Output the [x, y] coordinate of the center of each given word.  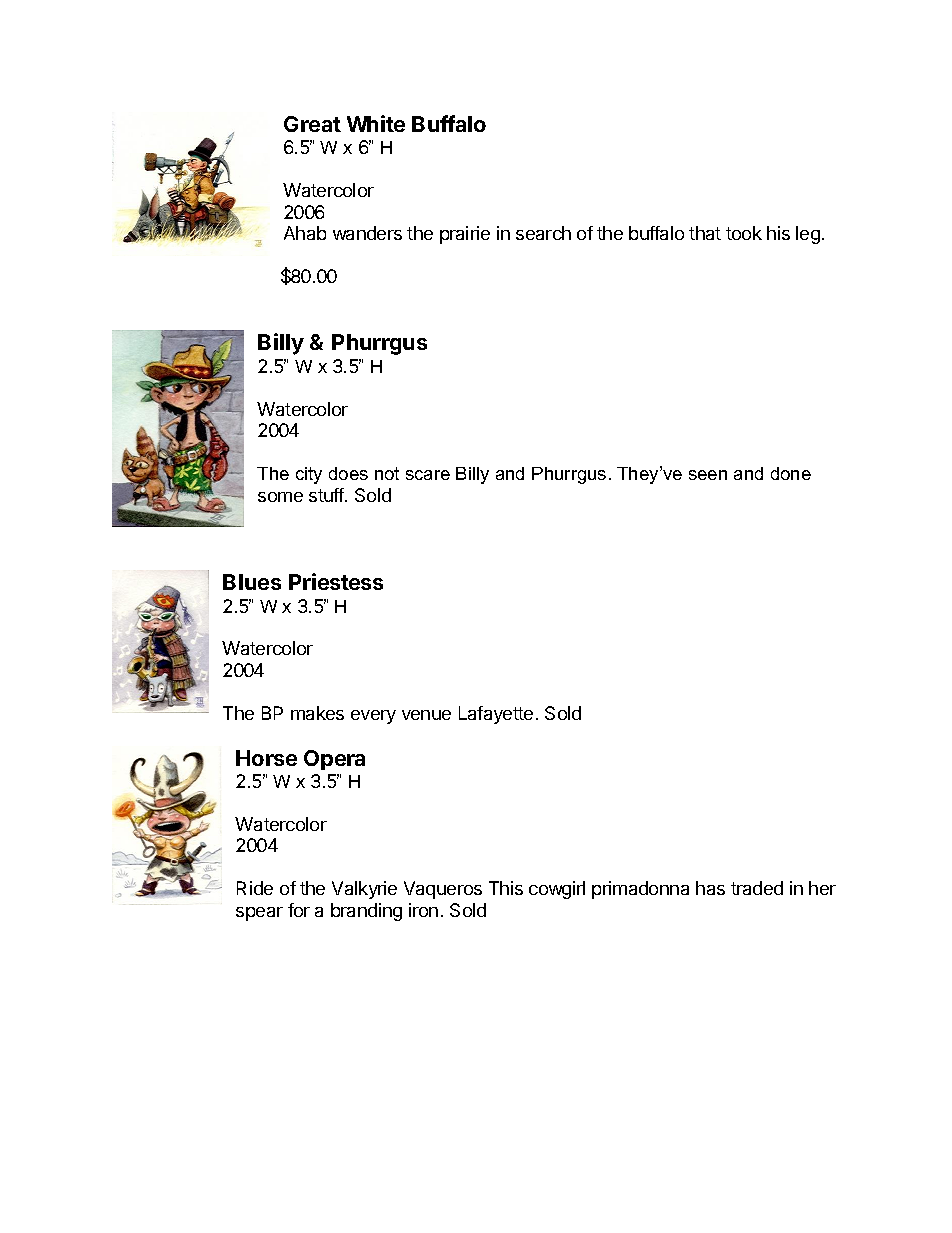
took [744, 233]
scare [428, 475]
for [299, 910]
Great [312, 124]
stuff [327, 495]
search [543, 233]
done [791, 473]
